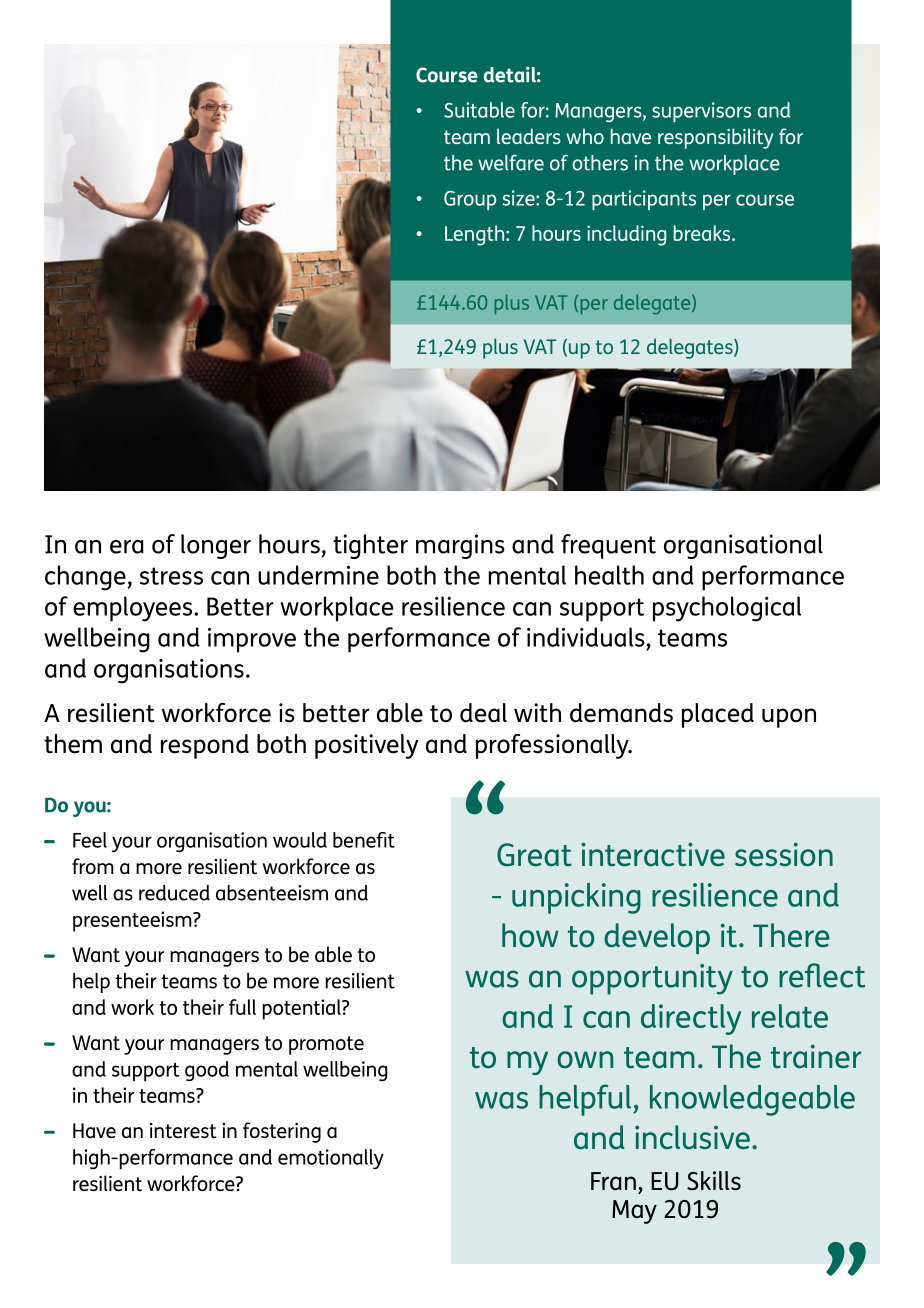 The image size is (924, 1308). What do you see at coordinates (511, 162) in the page?
I see `welfare` at bounding box center [511, 162].
